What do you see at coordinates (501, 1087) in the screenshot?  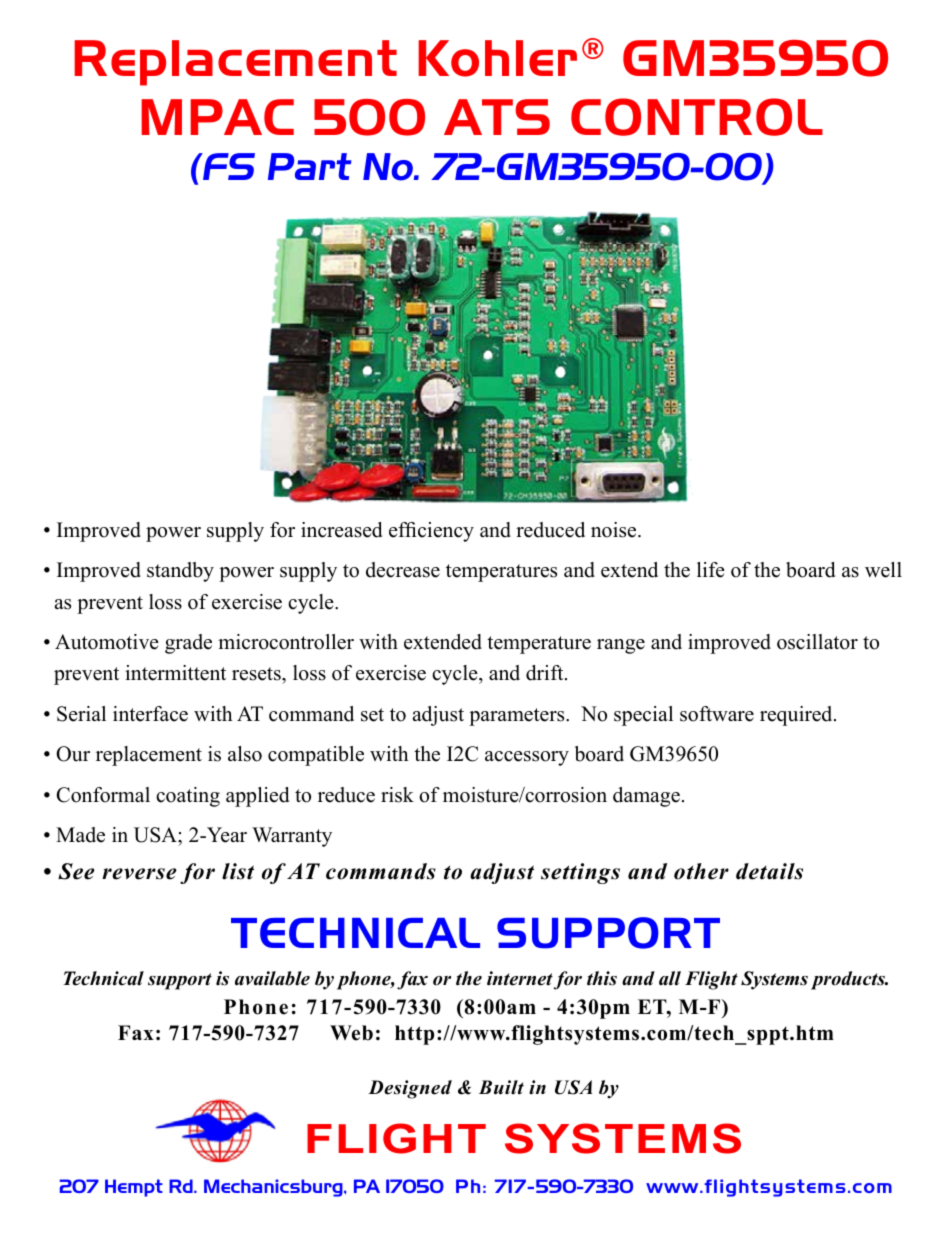 I see `Built` at bounding box center [501, 1087].
